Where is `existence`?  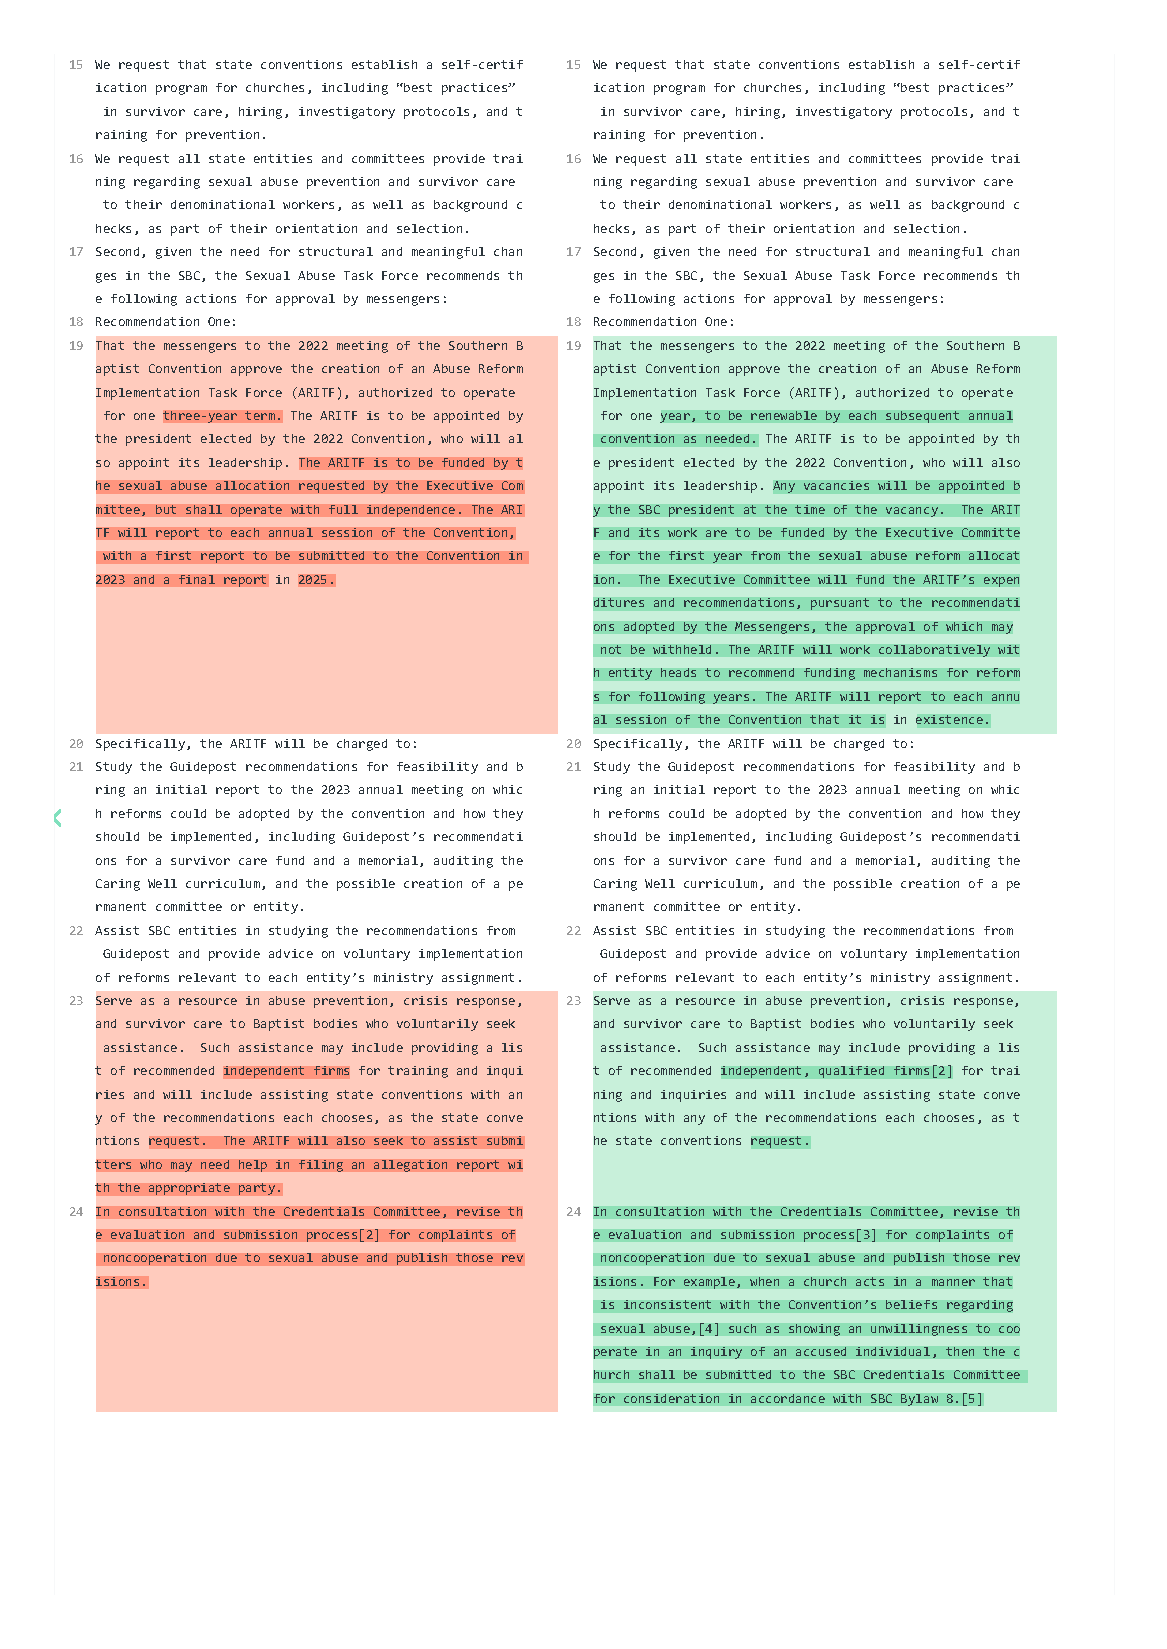 existence is located at coordinates (949, 719).
